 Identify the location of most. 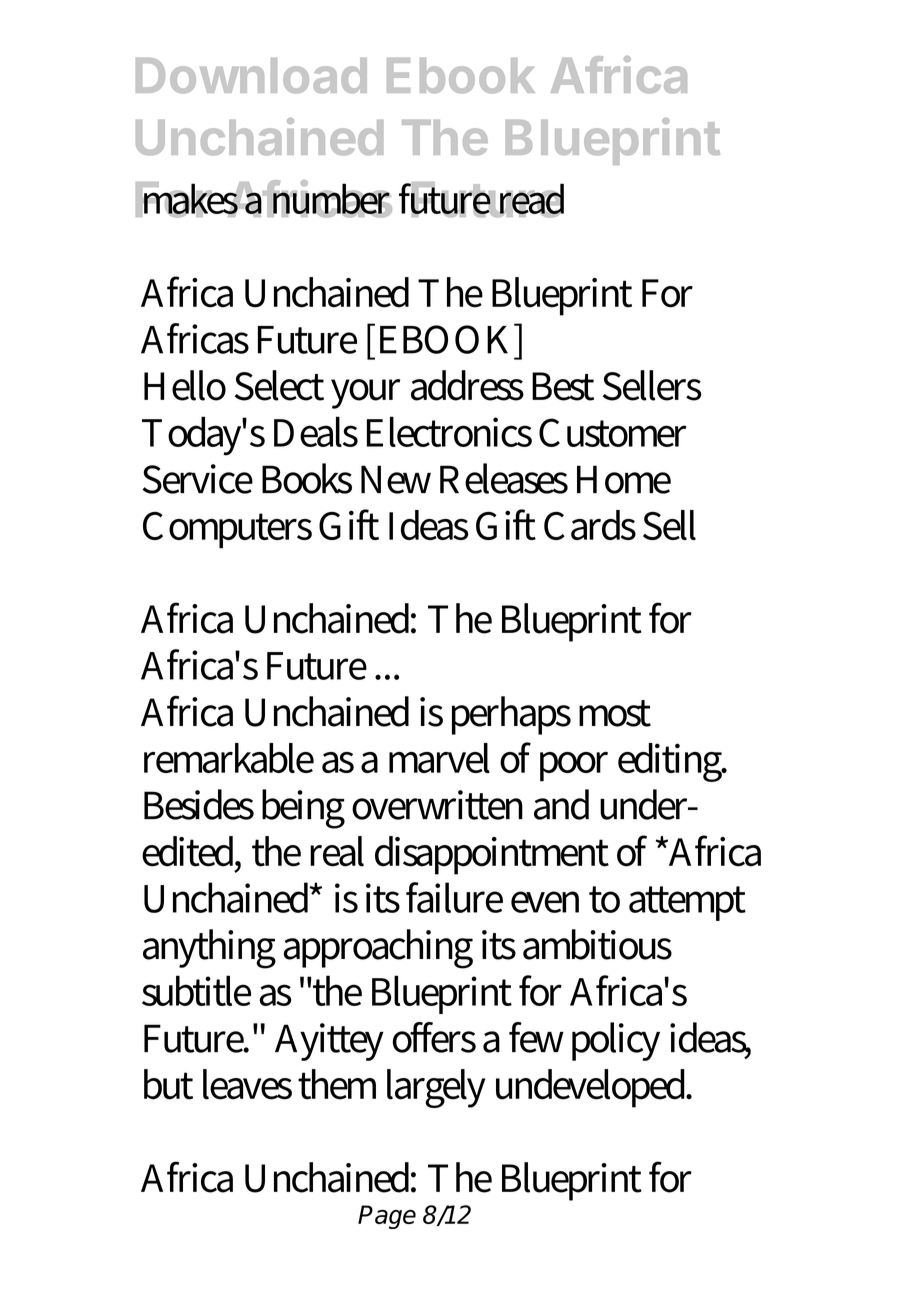
(615, 713).
